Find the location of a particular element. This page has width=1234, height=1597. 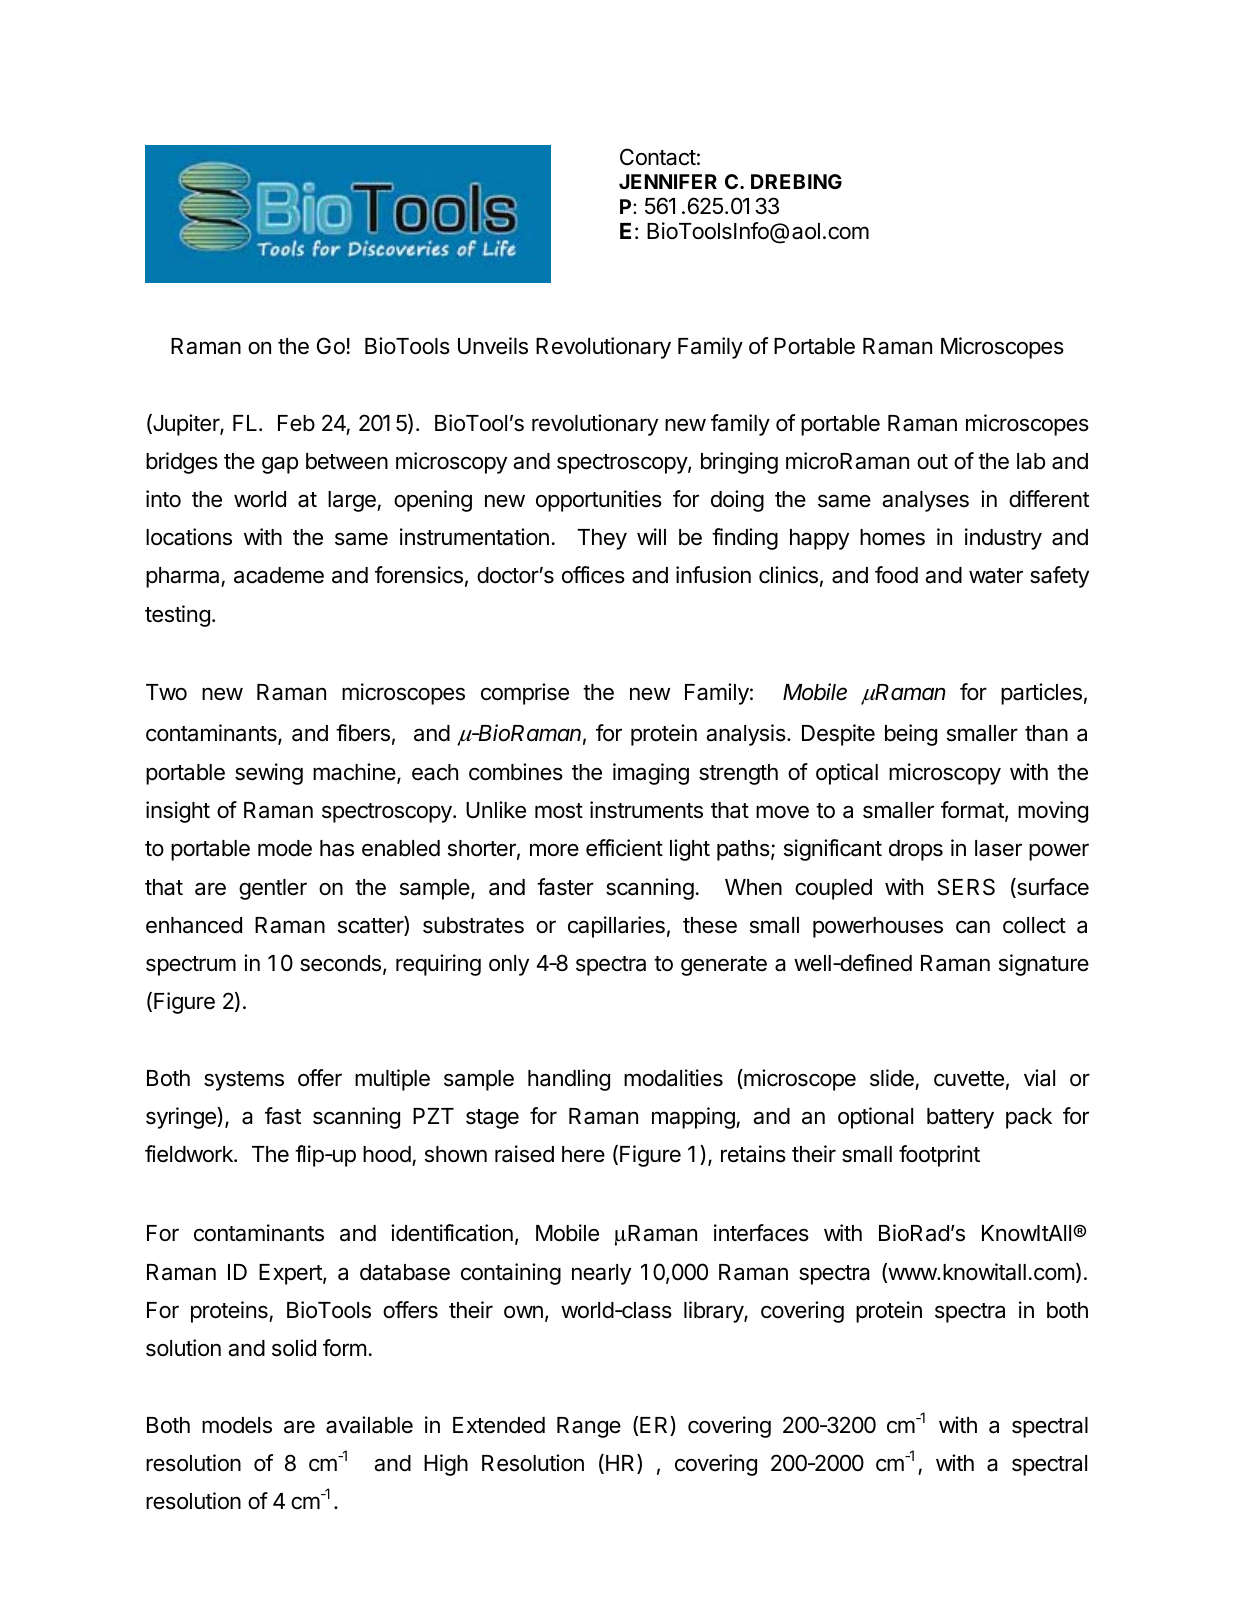

JENNIFER is located at coordinates (668, 181).
